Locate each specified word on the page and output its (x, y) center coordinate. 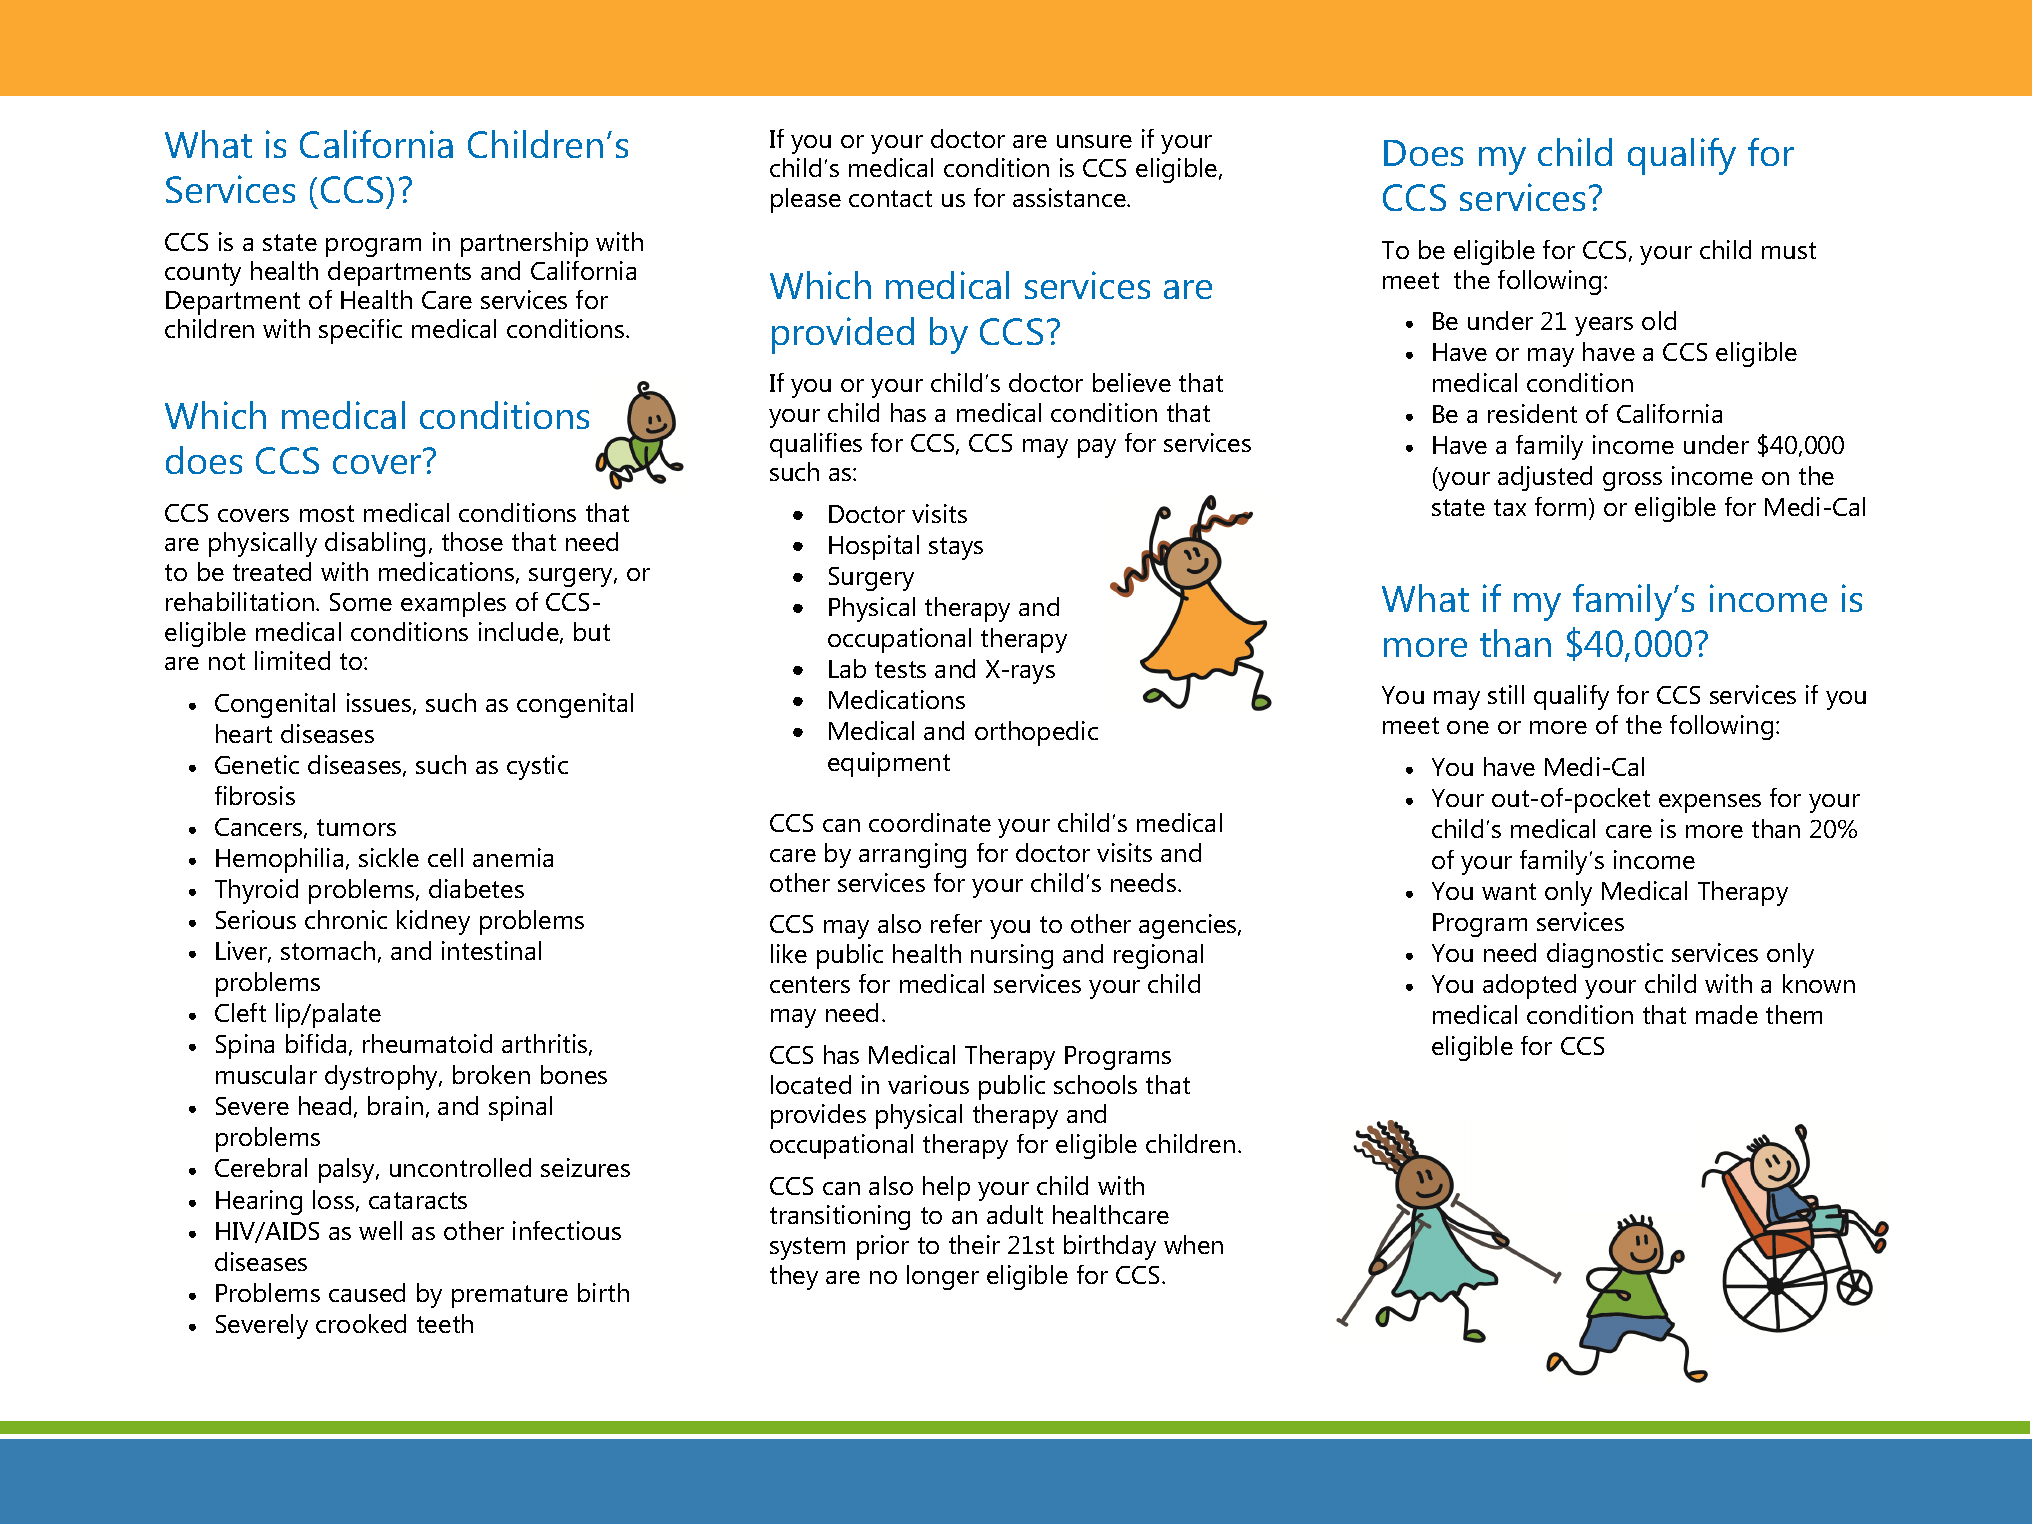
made (1727, 1014)
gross (1632, 481)
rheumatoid (427, 1043)
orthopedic (1036, 733)
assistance (1070, 197)
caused (367, 1292)
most (327, 513)
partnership (524, 244)
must (1789, 250)
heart (244, 733)
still (1506, 694)
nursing (1012, 956)
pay (1097, 448)
